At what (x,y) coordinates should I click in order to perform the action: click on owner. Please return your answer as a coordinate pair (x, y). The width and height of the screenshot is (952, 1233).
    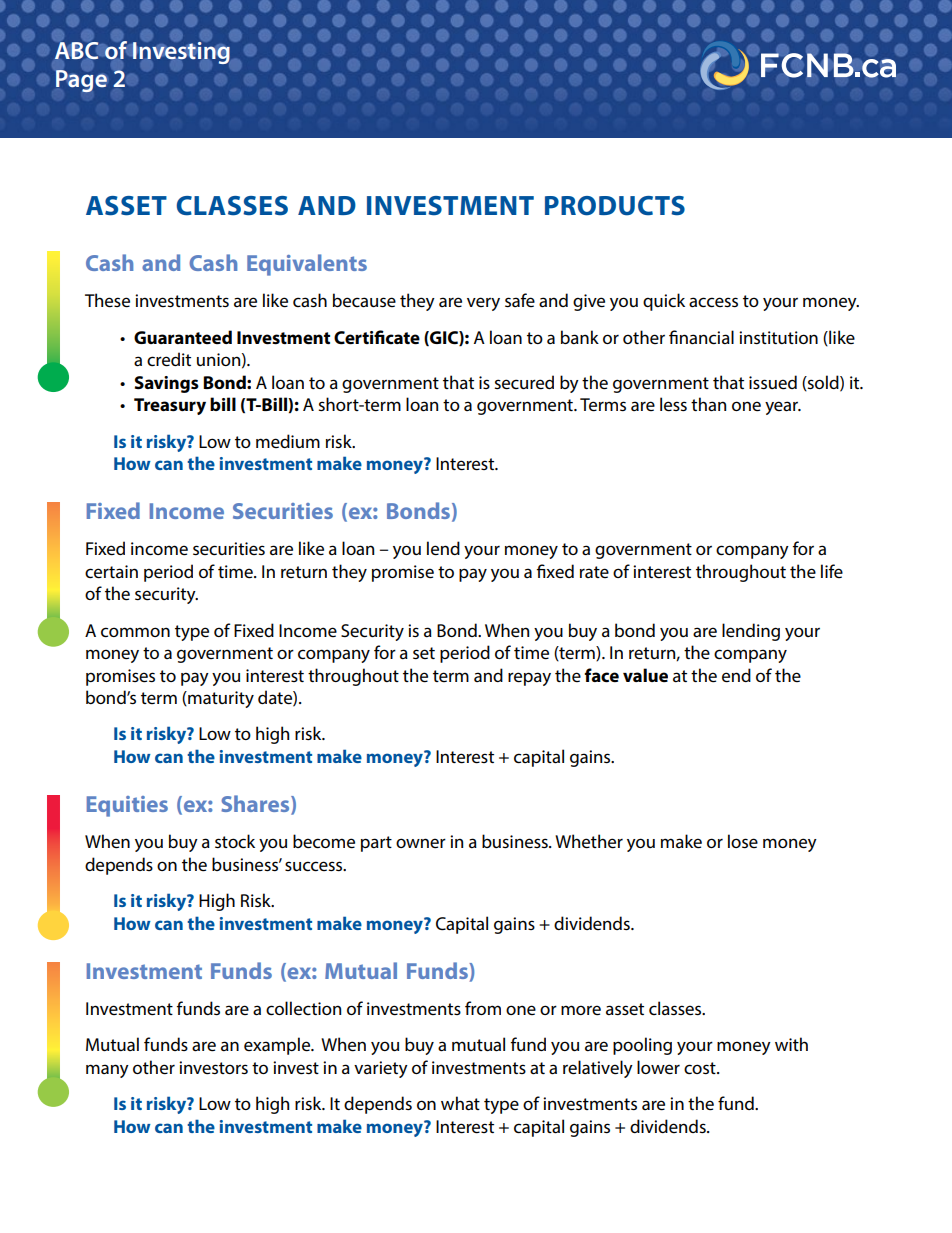
    Looking at the image, I should click on (421, 843).
